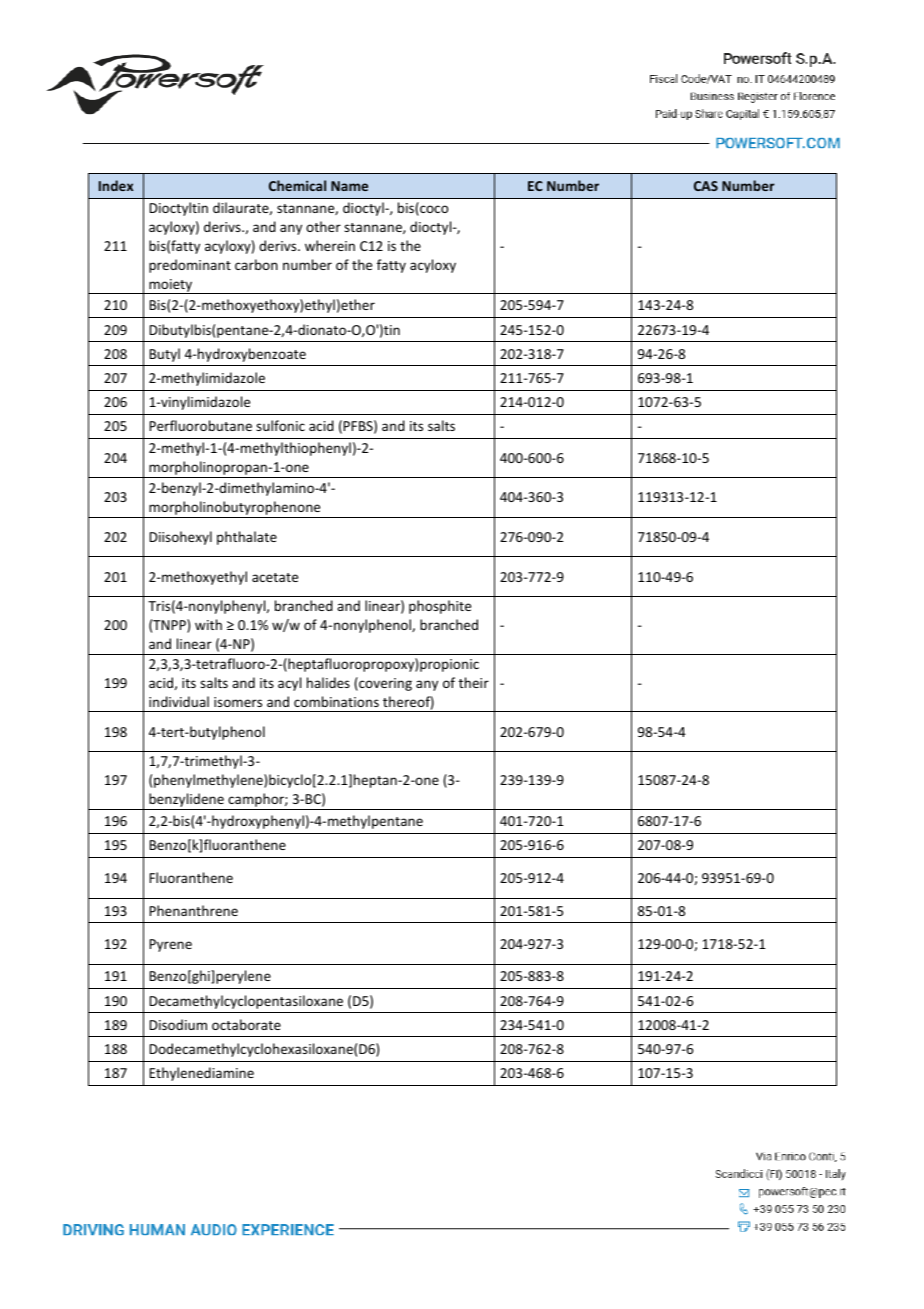 Image resolution: width=924 pixels, height=1309 pixels. Describe the element at coordinates (349, 186) in the page. I see `Name` at that location.
